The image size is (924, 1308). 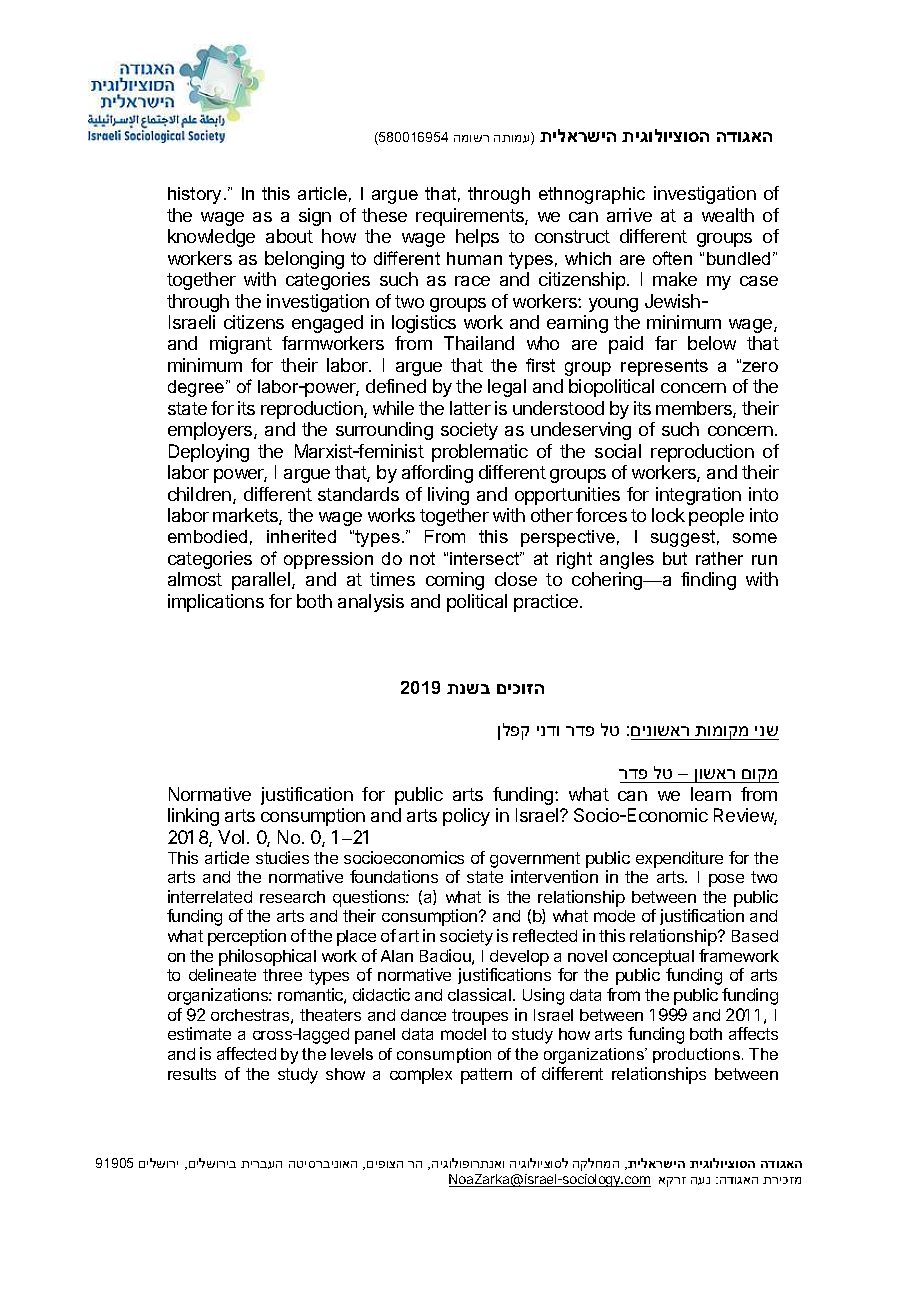 What do you see at coordinates (289, 236) in the screenshot?
I see `about` at bounding box center [289, 236].
